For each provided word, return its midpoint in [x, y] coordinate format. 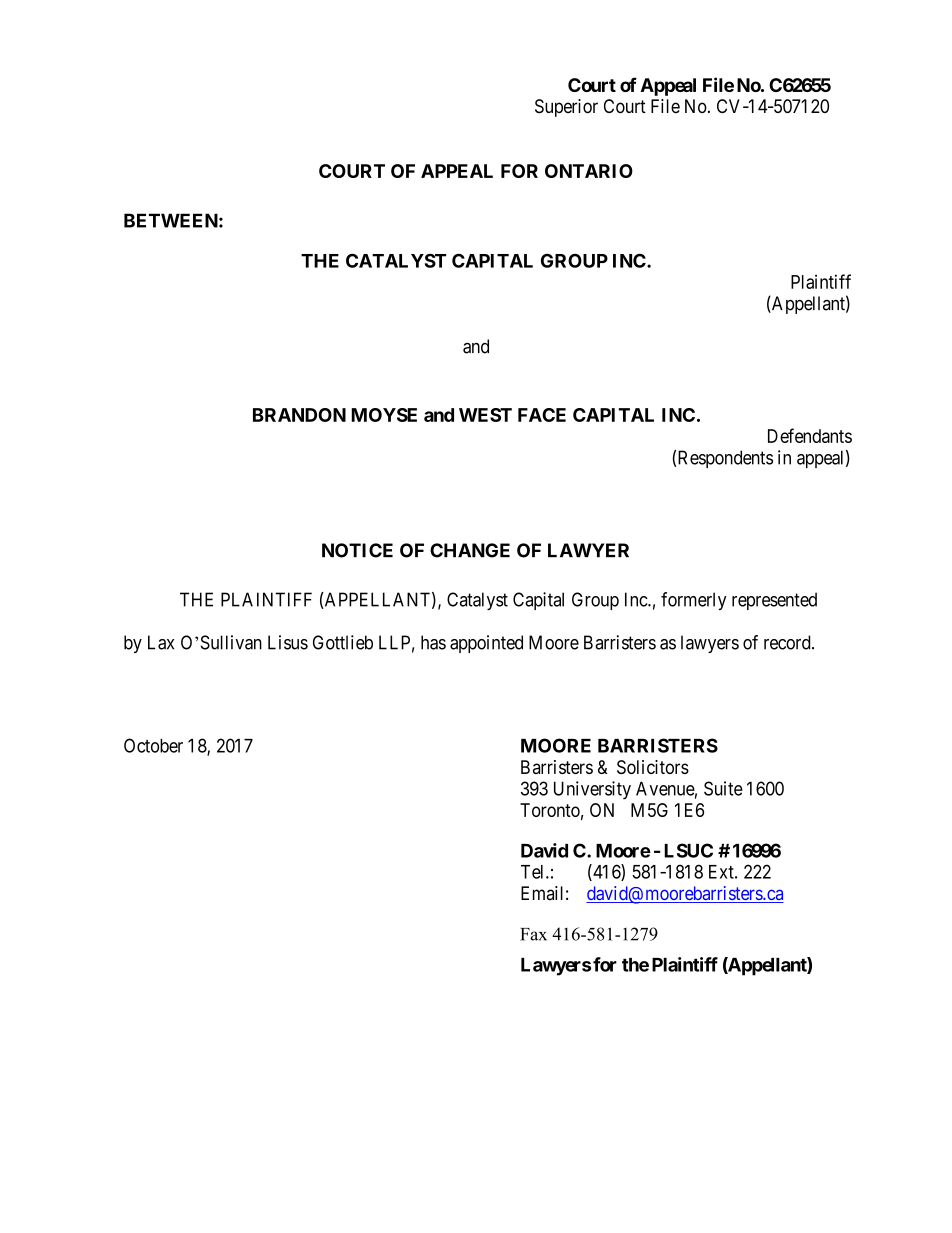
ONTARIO [589, 171]
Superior [566, 108]
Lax [161, 642]
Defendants [810, 435]
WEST [485, 415]
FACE [542, 415]
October [153, 745]
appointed [486, 644]
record [788, 642]
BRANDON [299, 415]
